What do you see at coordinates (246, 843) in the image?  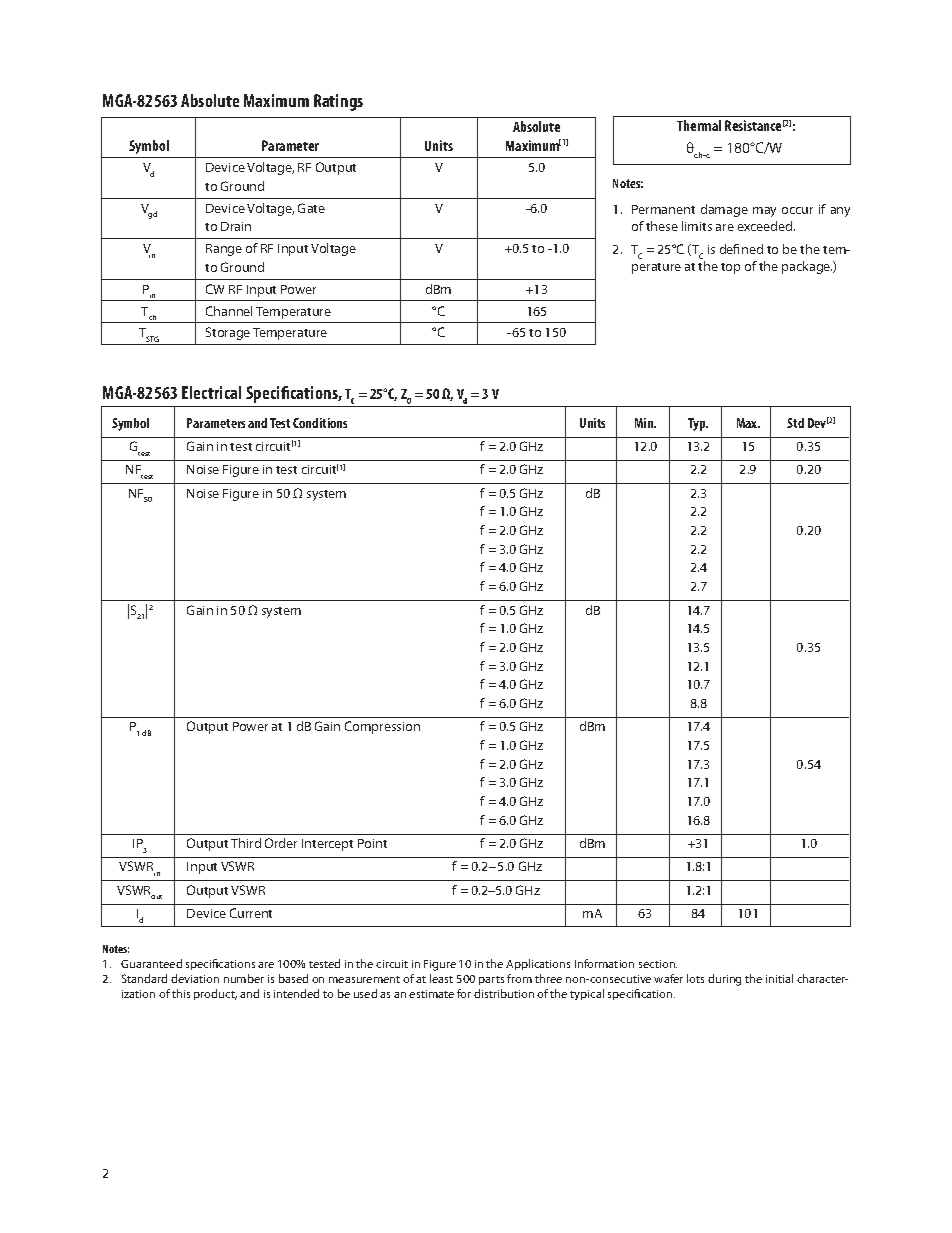 I see `Third` at bounding box center [246, 843].
